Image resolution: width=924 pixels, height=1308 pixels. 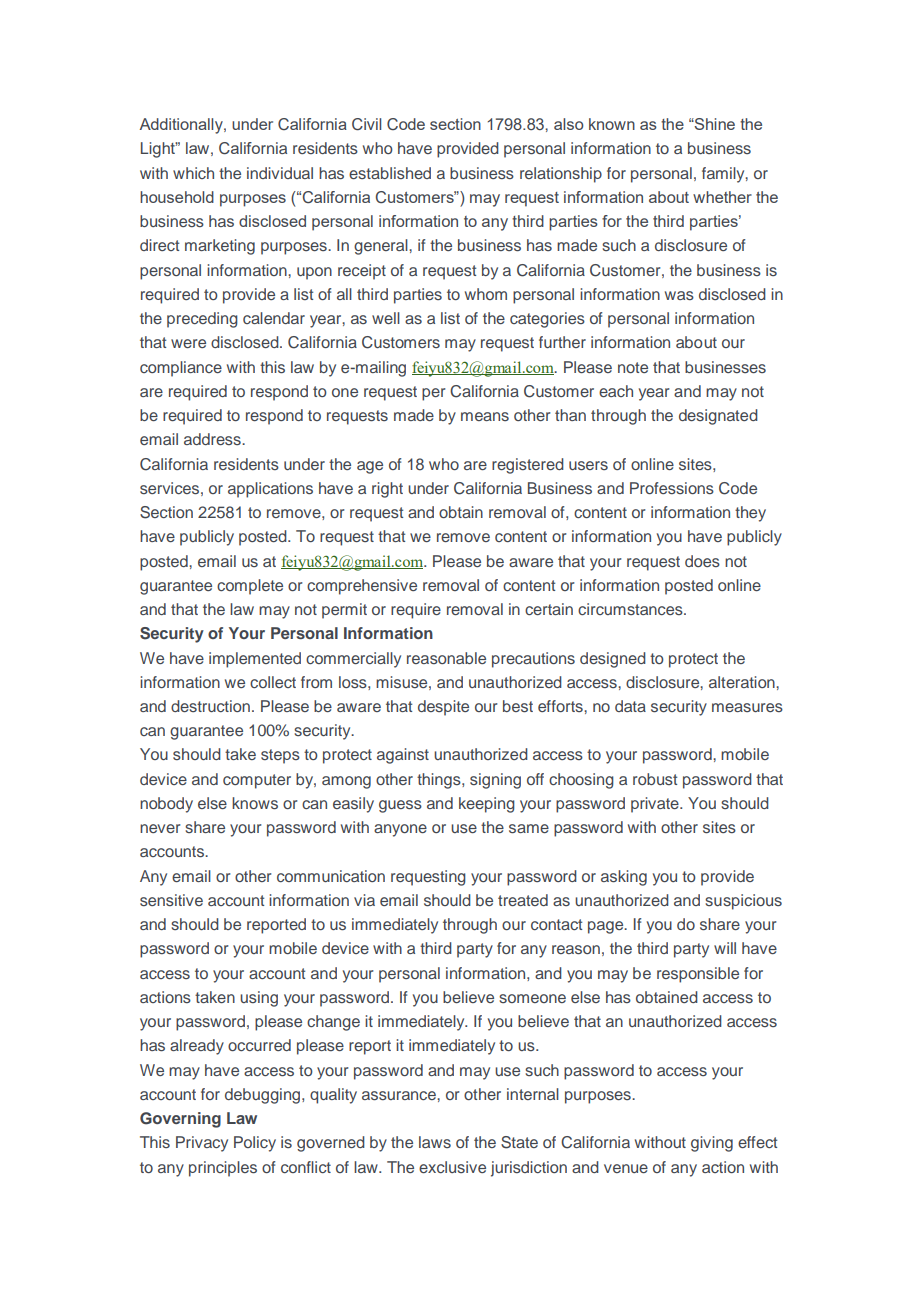 What do you see at coordinates (193, 173) in the screenshot?
I see `which` at bounding box center [193, 173].
